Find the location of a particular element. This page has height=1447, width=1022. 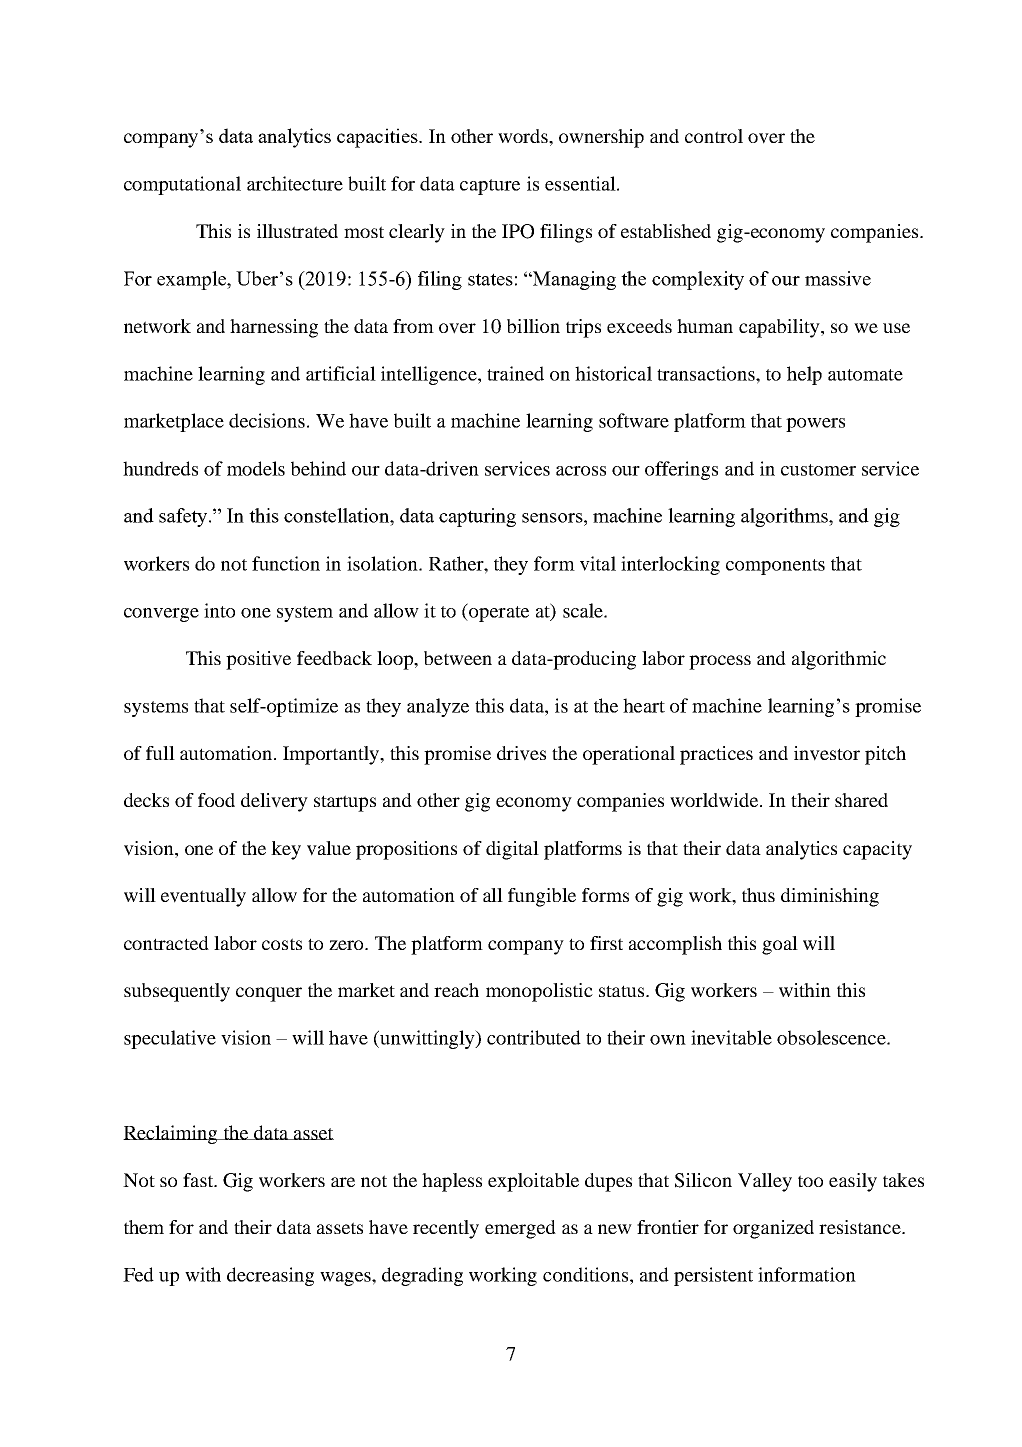

computational is located at coordinates (182, 185).
